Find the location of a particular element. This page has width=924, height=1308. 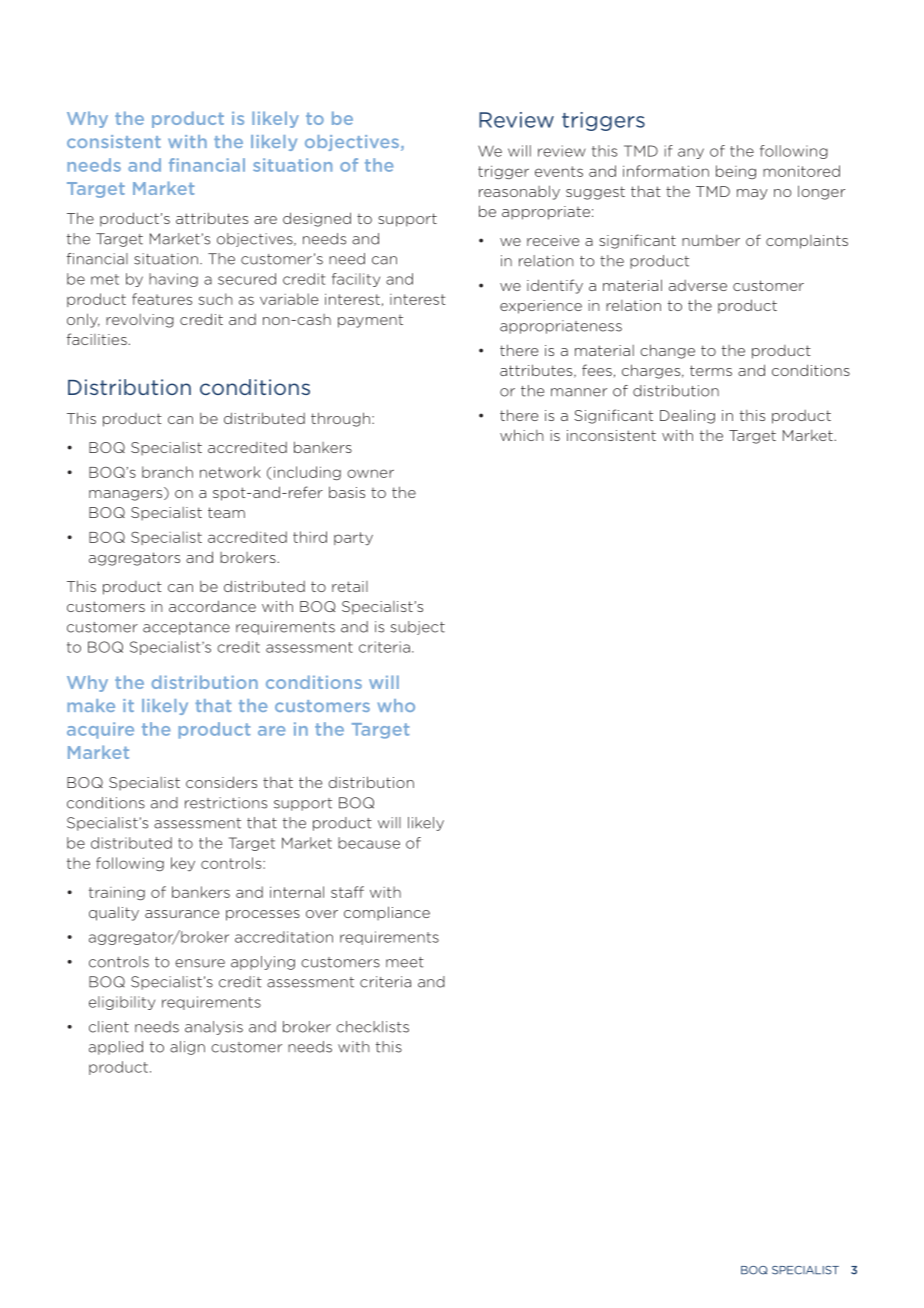

accordance is located at coordinates (212, 606).
